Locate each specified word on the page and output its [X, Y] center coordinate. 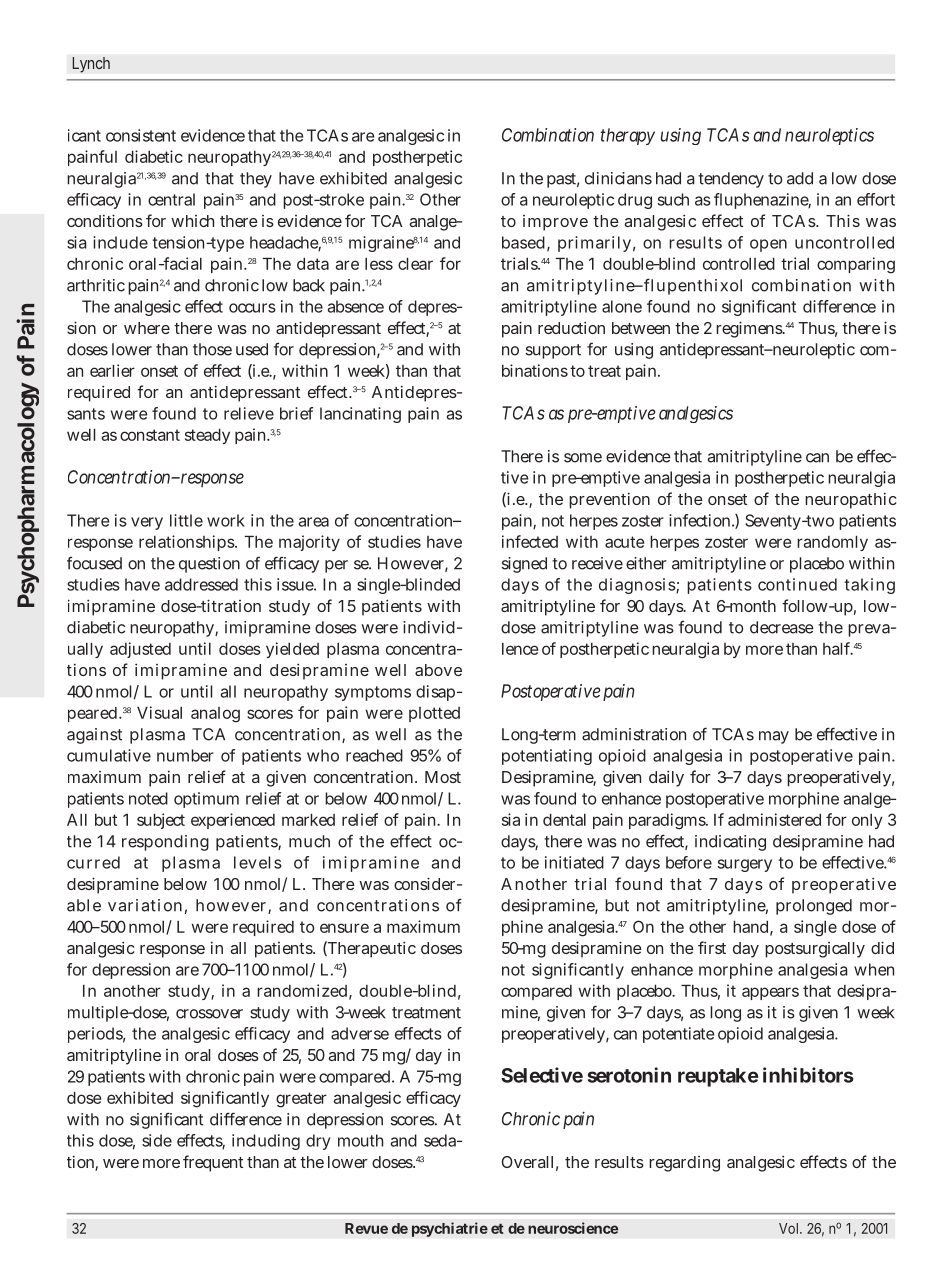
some [583, 458]
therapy [627, 136]
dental [564, 820]
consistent [141, 135]
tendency [731, 180]
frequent [213, 1163]
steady [207, 436]
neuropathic [851, 500]
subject [161, 821]
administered [774, 819]
